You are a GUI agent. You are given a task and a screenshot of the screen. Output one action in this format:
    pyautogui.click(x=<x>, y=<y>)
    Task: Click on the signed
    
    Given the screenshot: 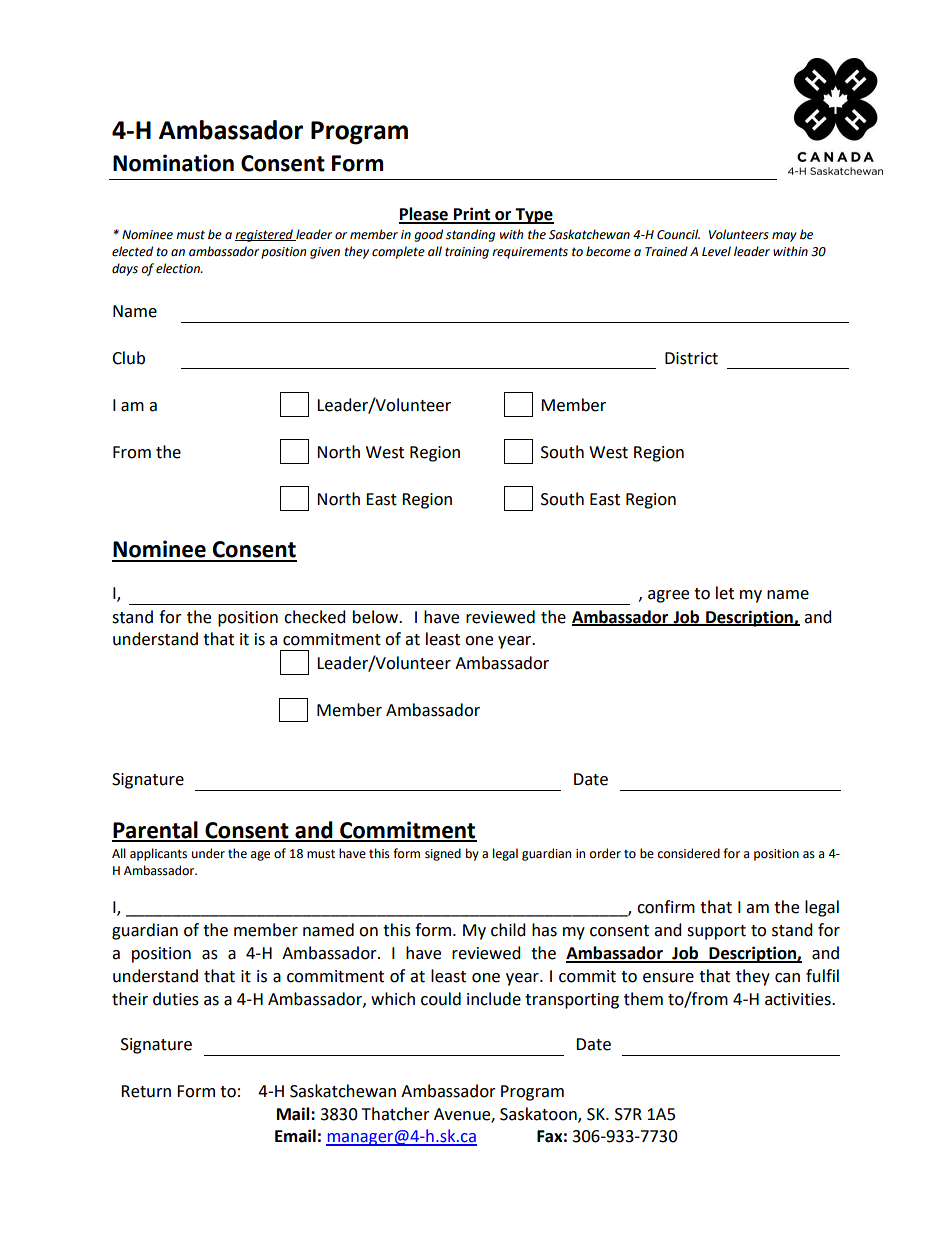 What is the action you would take?
    pyautogui.click(x=443, y=854)
